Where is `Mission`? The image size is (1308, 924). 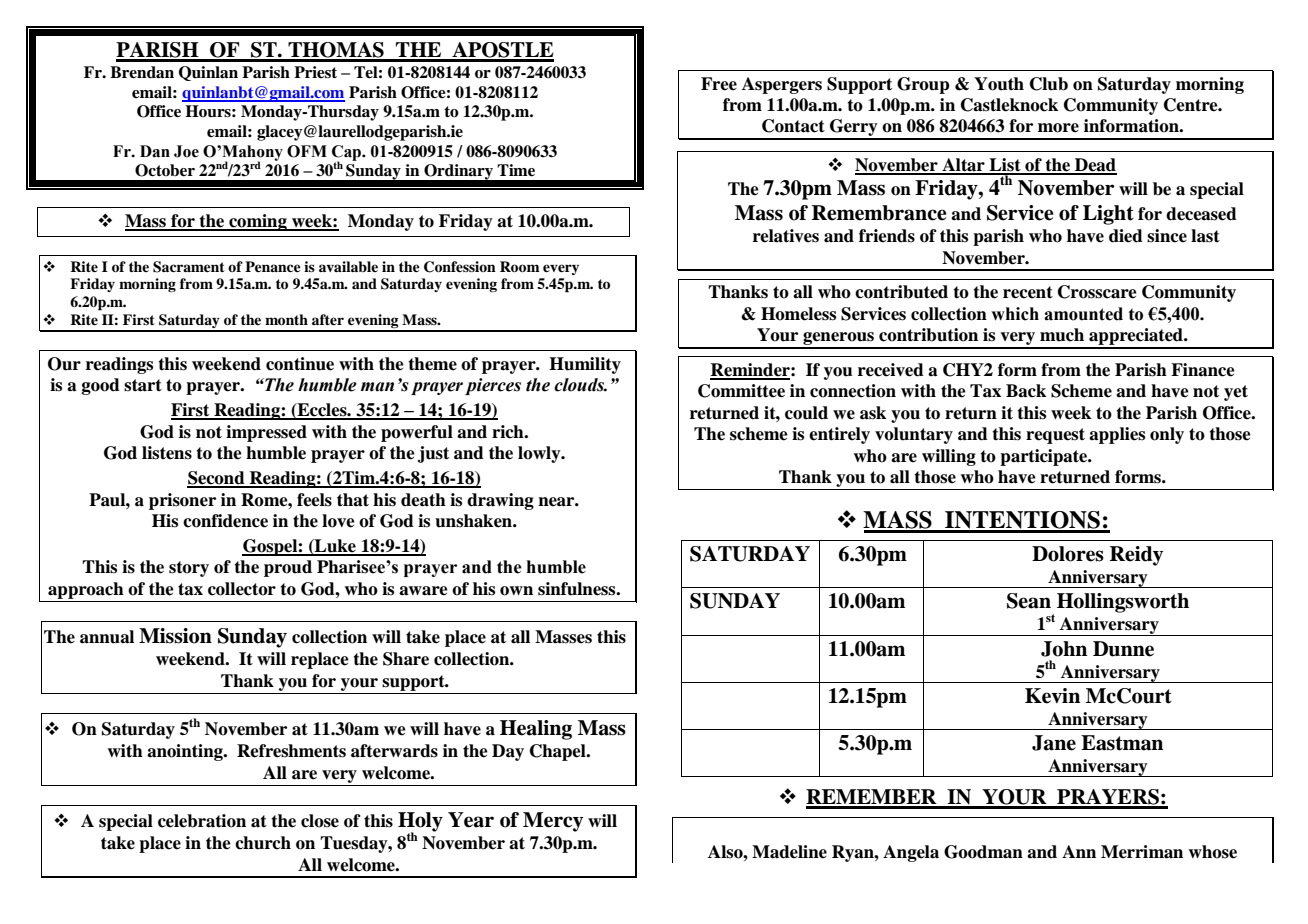 Mission is located at coordinates (175, 636).
